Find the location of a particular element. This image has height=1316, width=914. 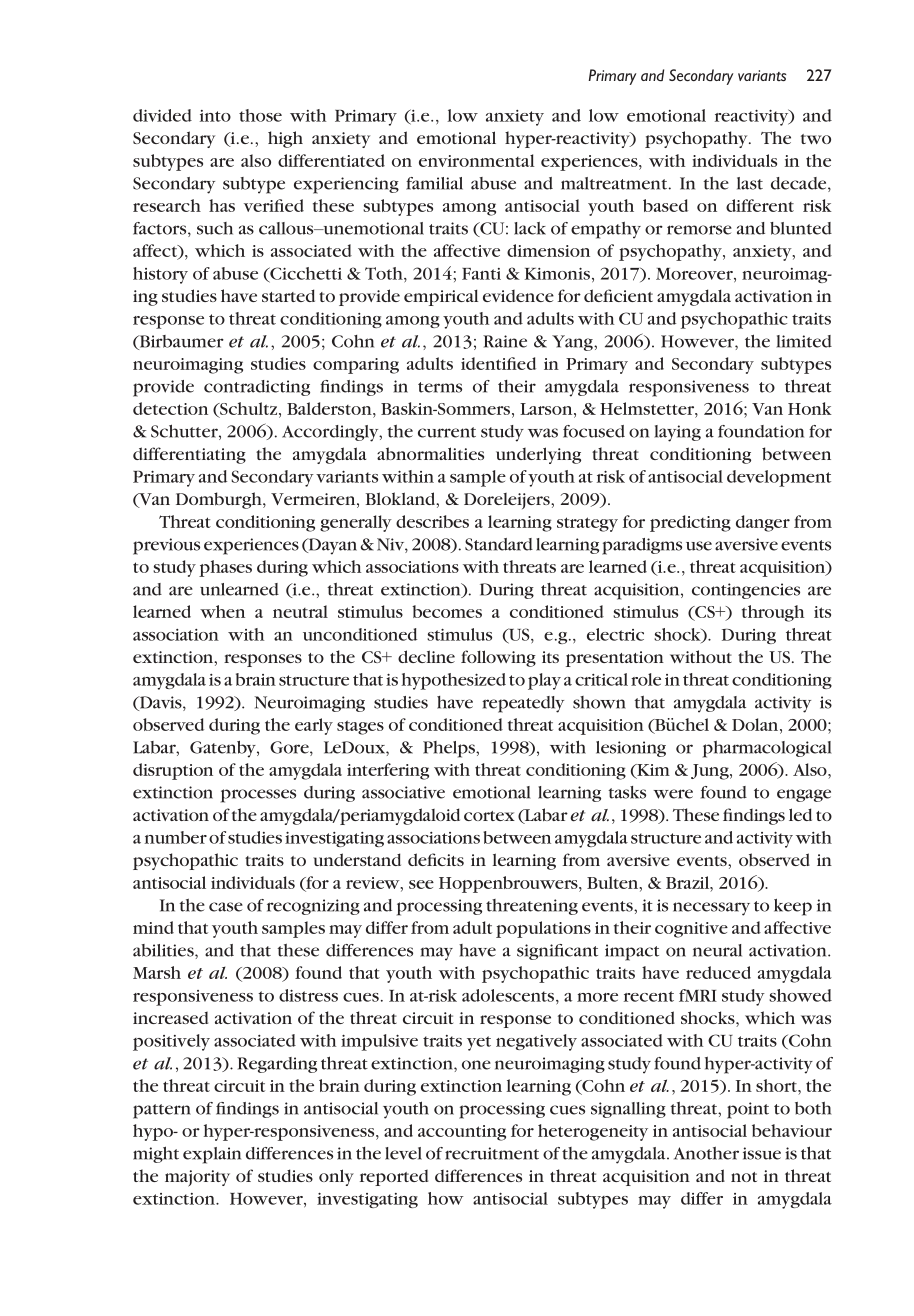

case is located at coordinates (226, 907).
